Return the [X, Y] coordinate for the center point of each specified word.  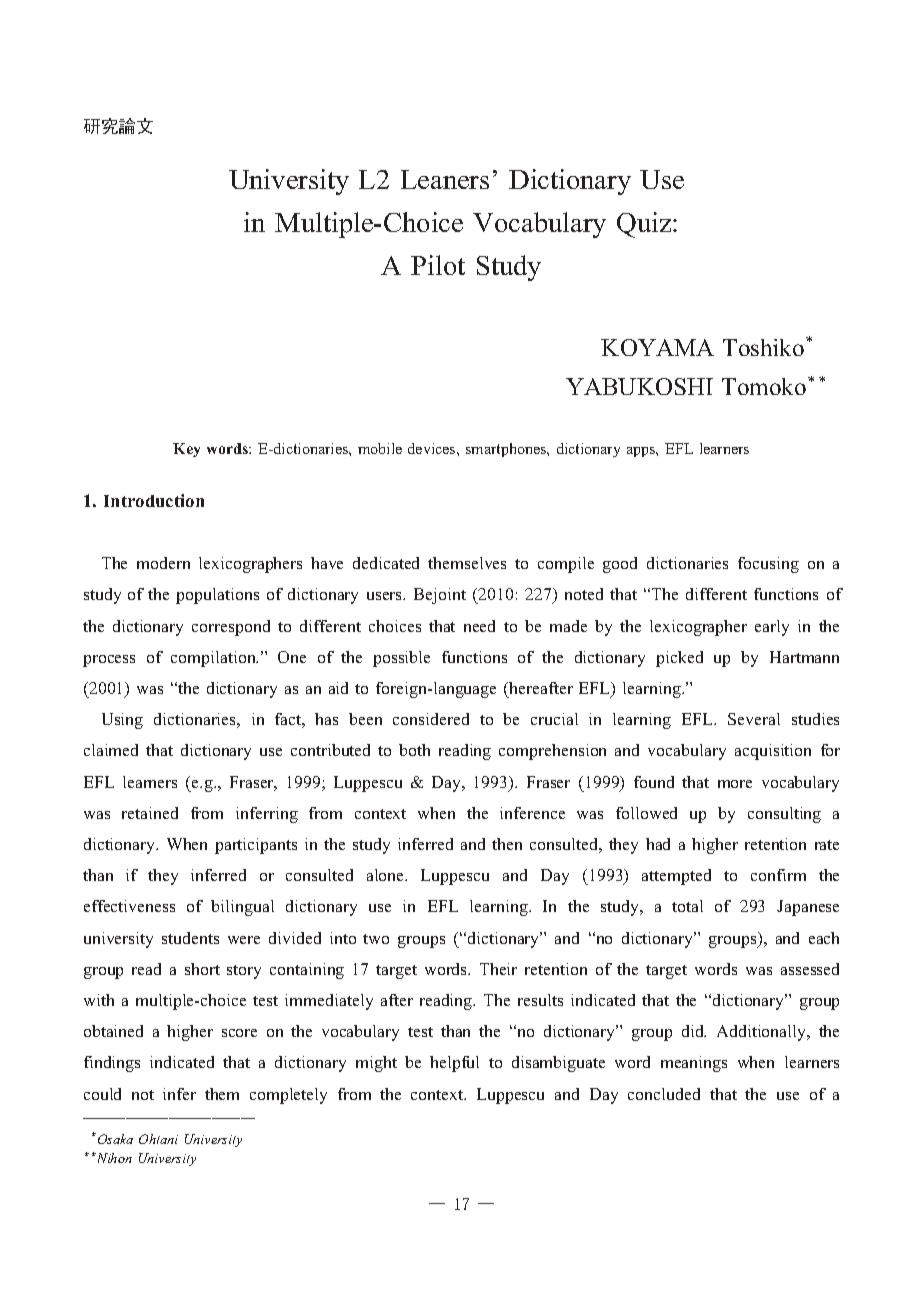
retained [150, 813]
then [507, 844]
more [735, 784]
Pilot [438, 265]
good [620, 565]
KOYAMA [657, 347]
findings [112, 1064]
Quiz [645, 225]
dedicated [386, 563]
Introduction [154, 500]
